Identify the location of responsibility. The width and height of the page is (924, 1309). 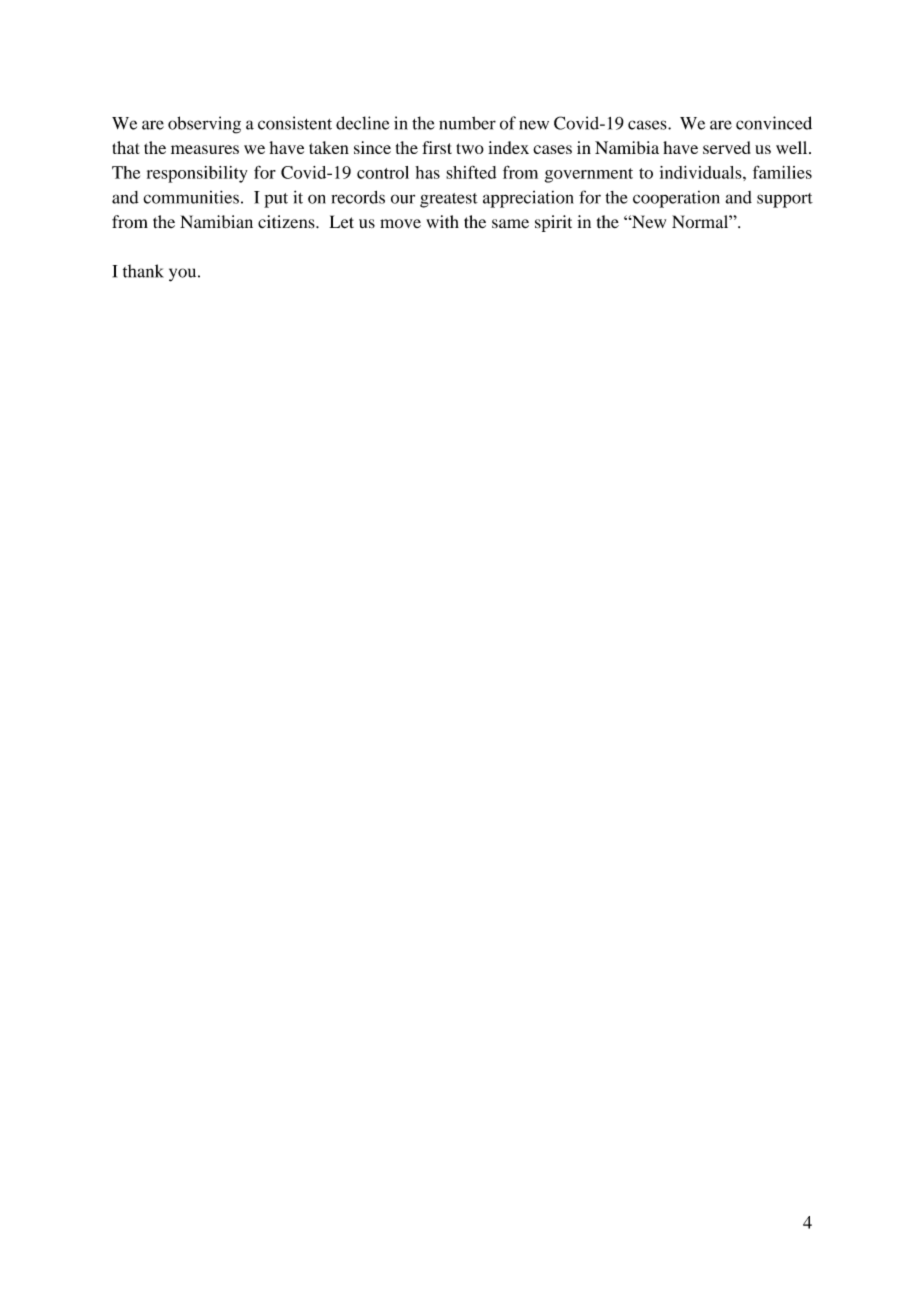
(197, 174).
